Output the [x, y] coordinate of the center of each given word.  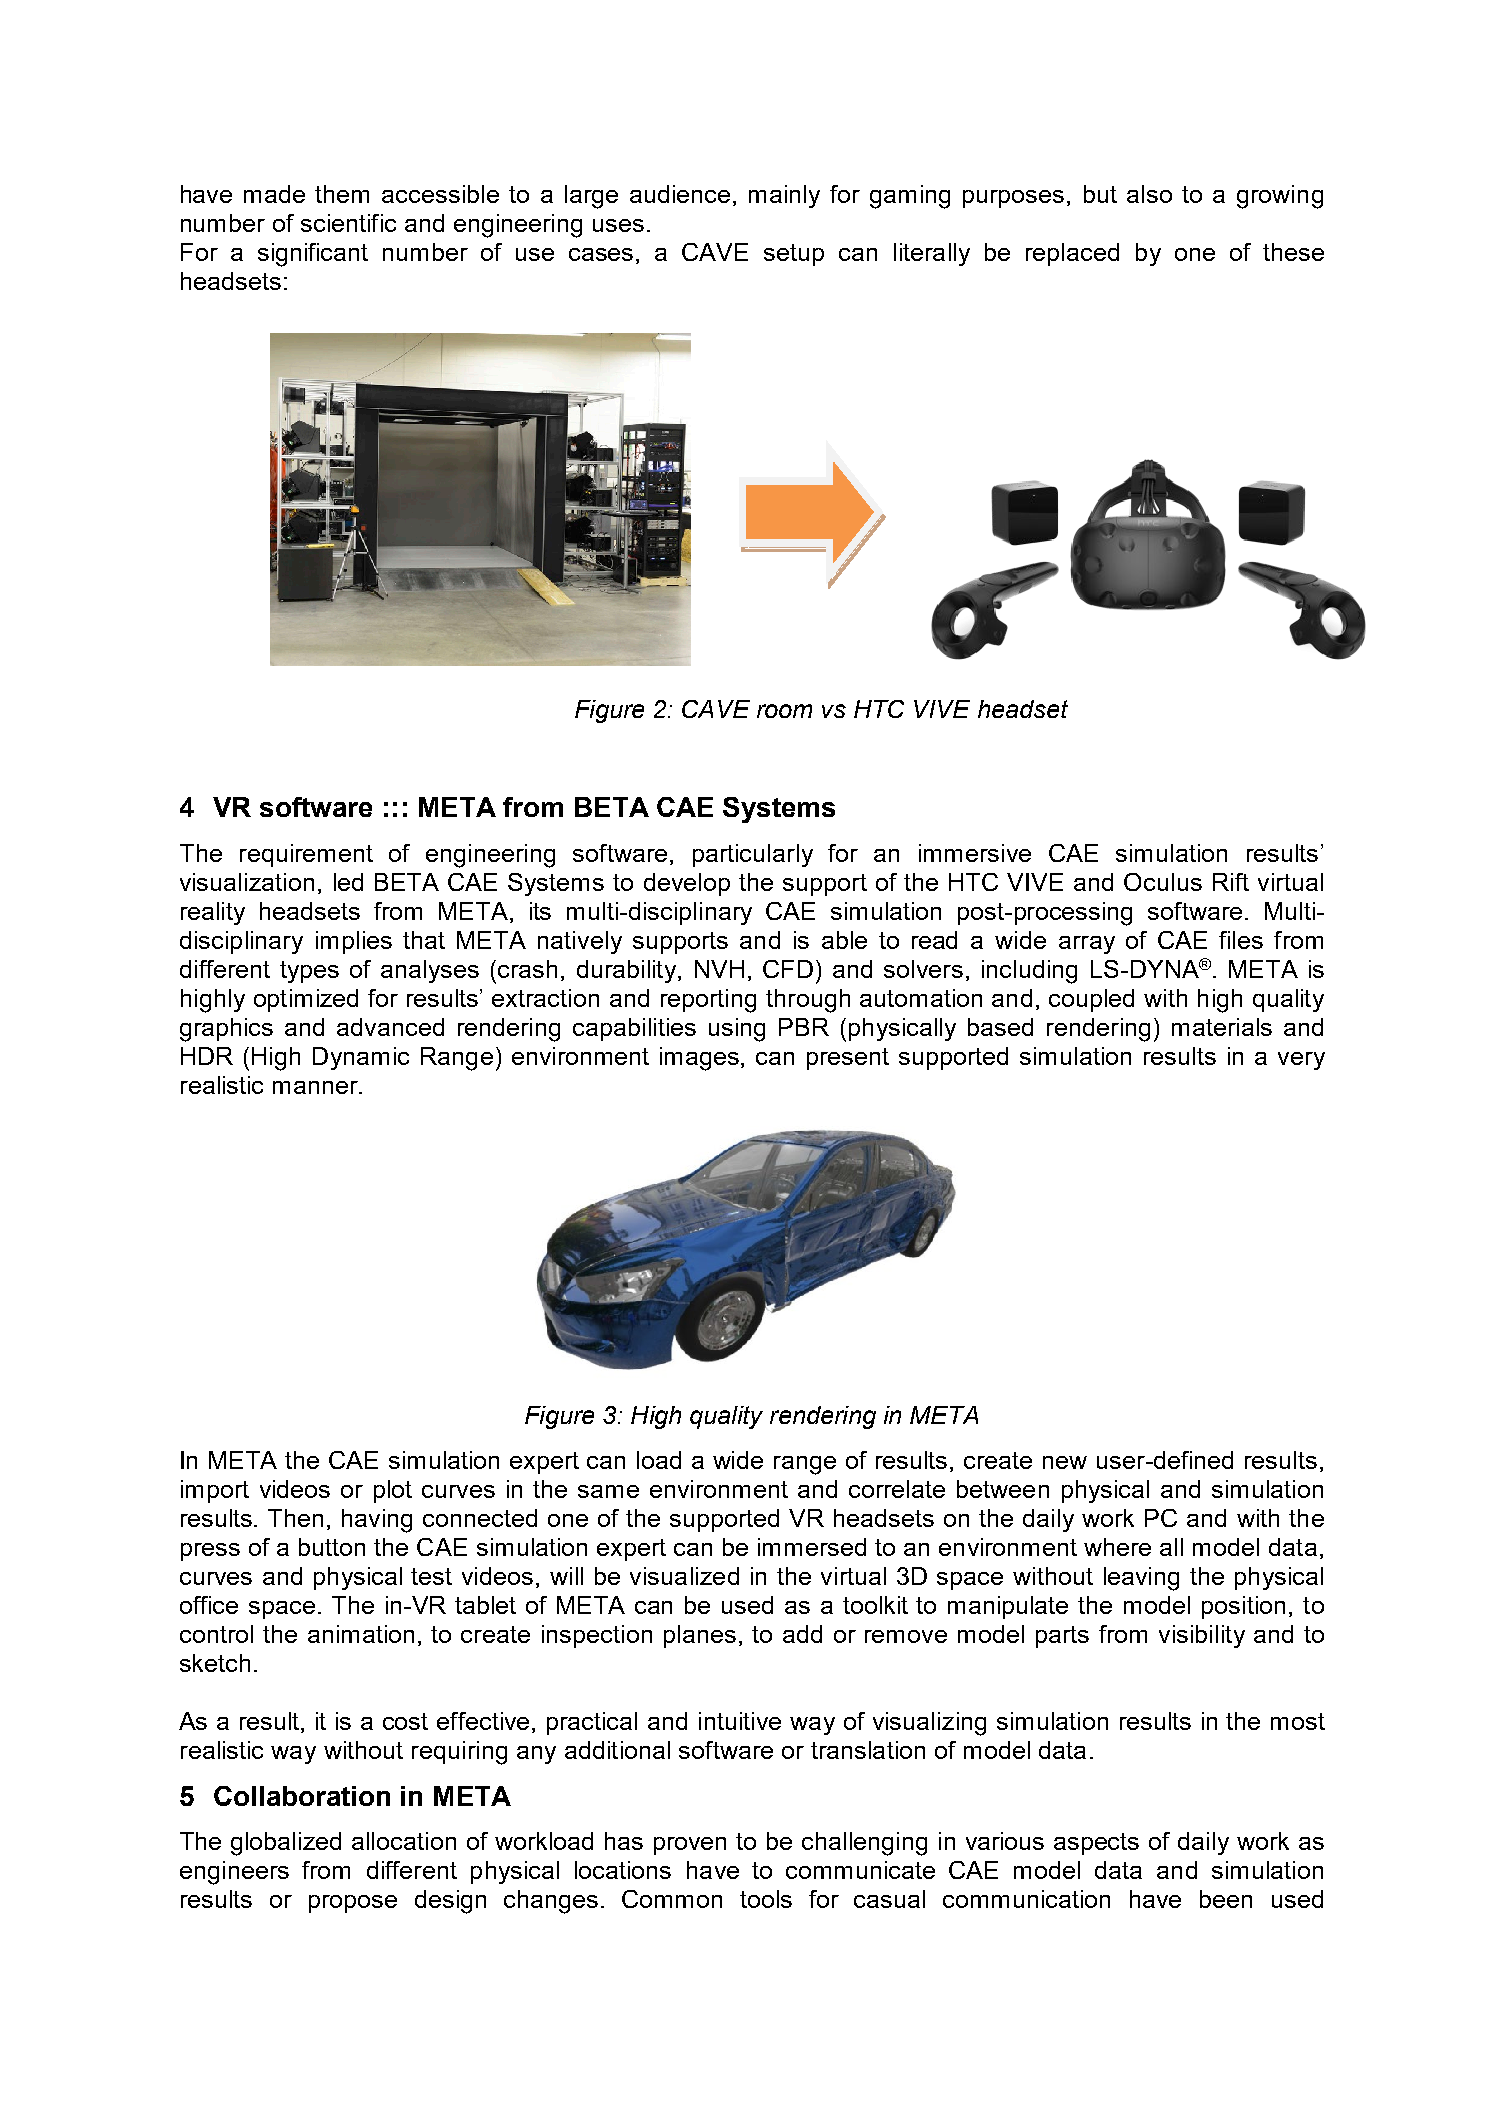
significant [313, 255]
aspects [1096, 1844]
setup [794, 255]
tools [766, 1899]
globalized [286, 1844]
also [1149, 194]
